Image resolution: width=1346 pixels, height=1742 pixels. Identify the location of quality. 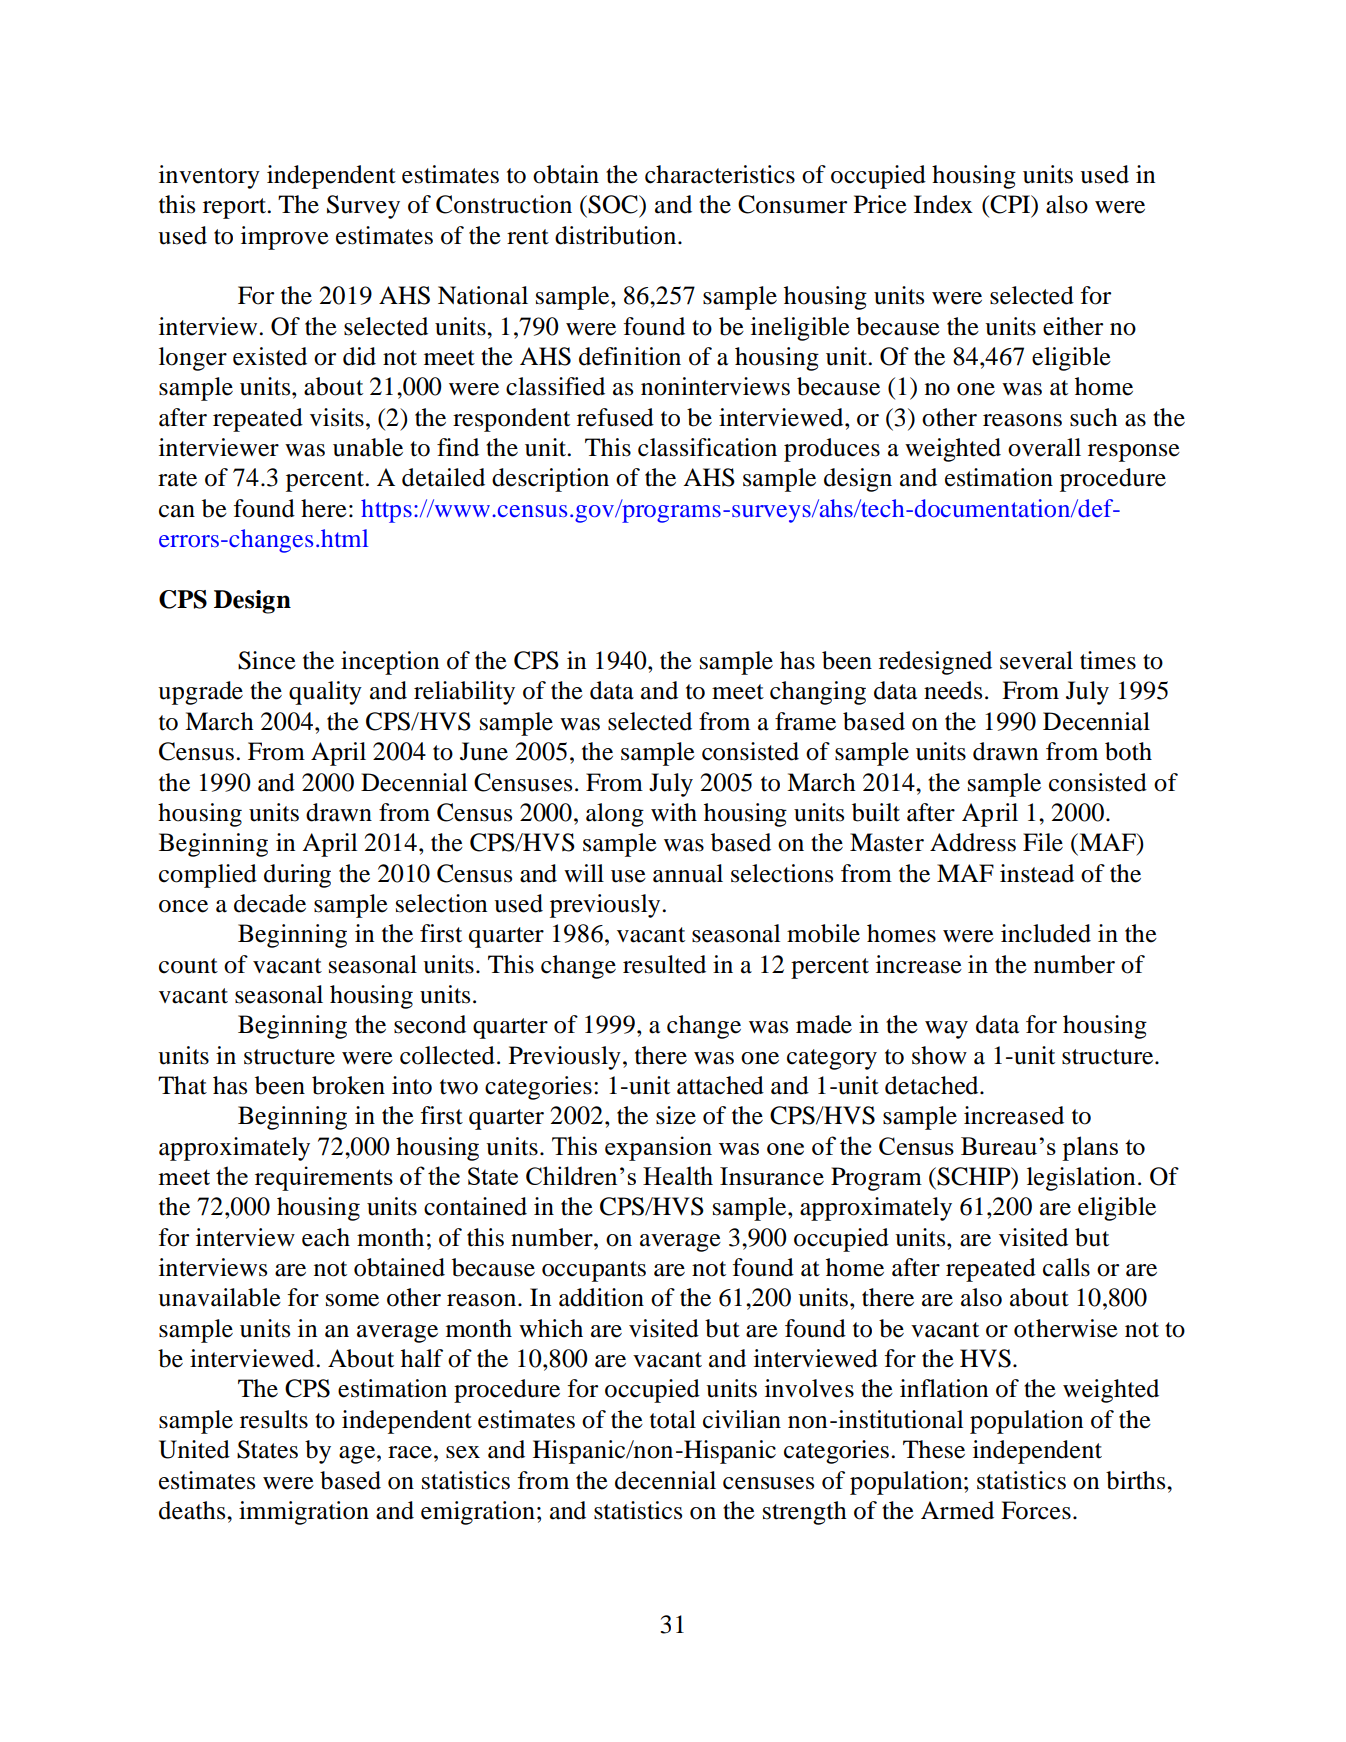
(325, 693).
